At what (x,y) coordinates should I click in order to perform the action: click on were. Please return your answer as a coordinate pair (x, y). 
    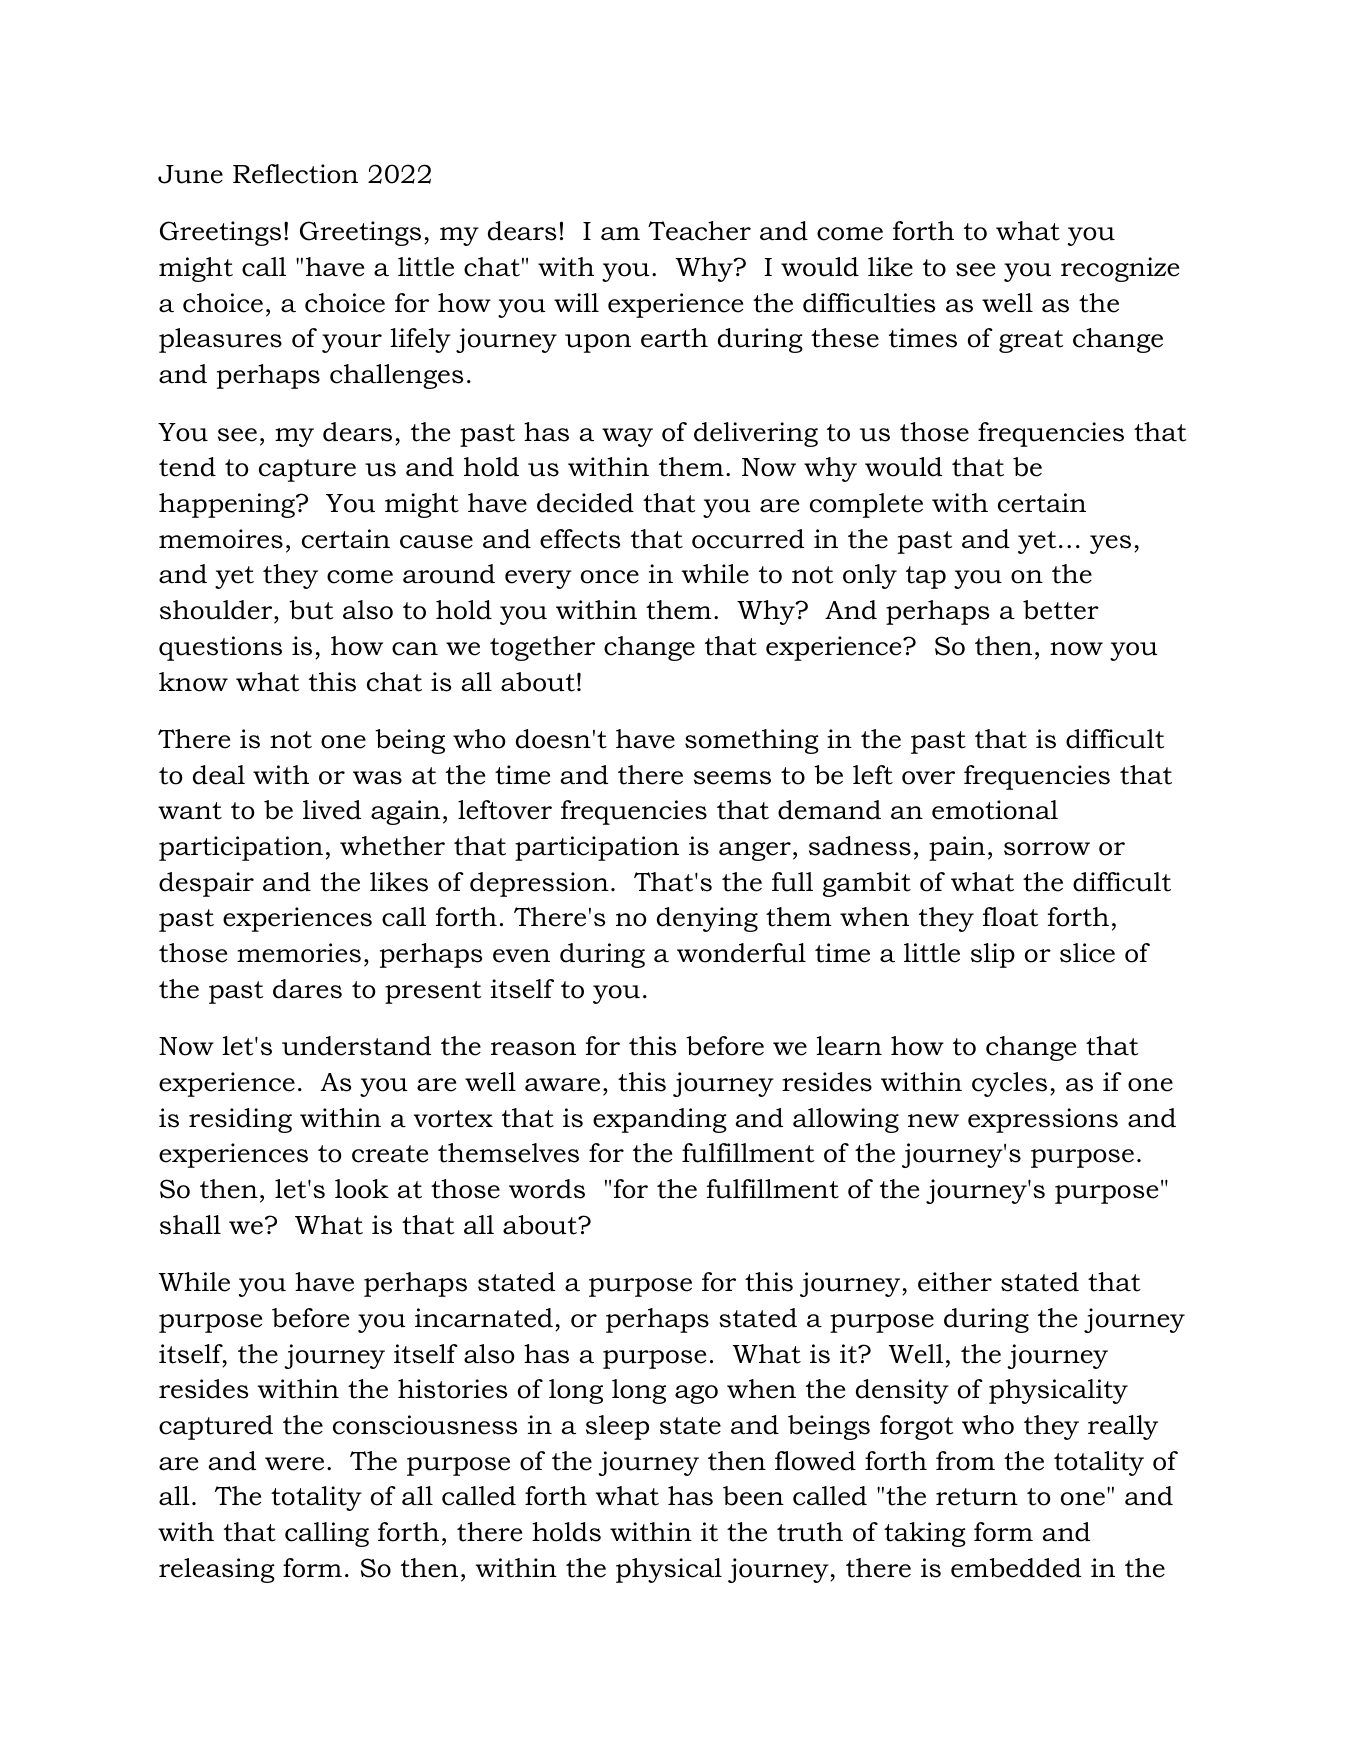
    Looking at the image, I should click on (294, 1464).
